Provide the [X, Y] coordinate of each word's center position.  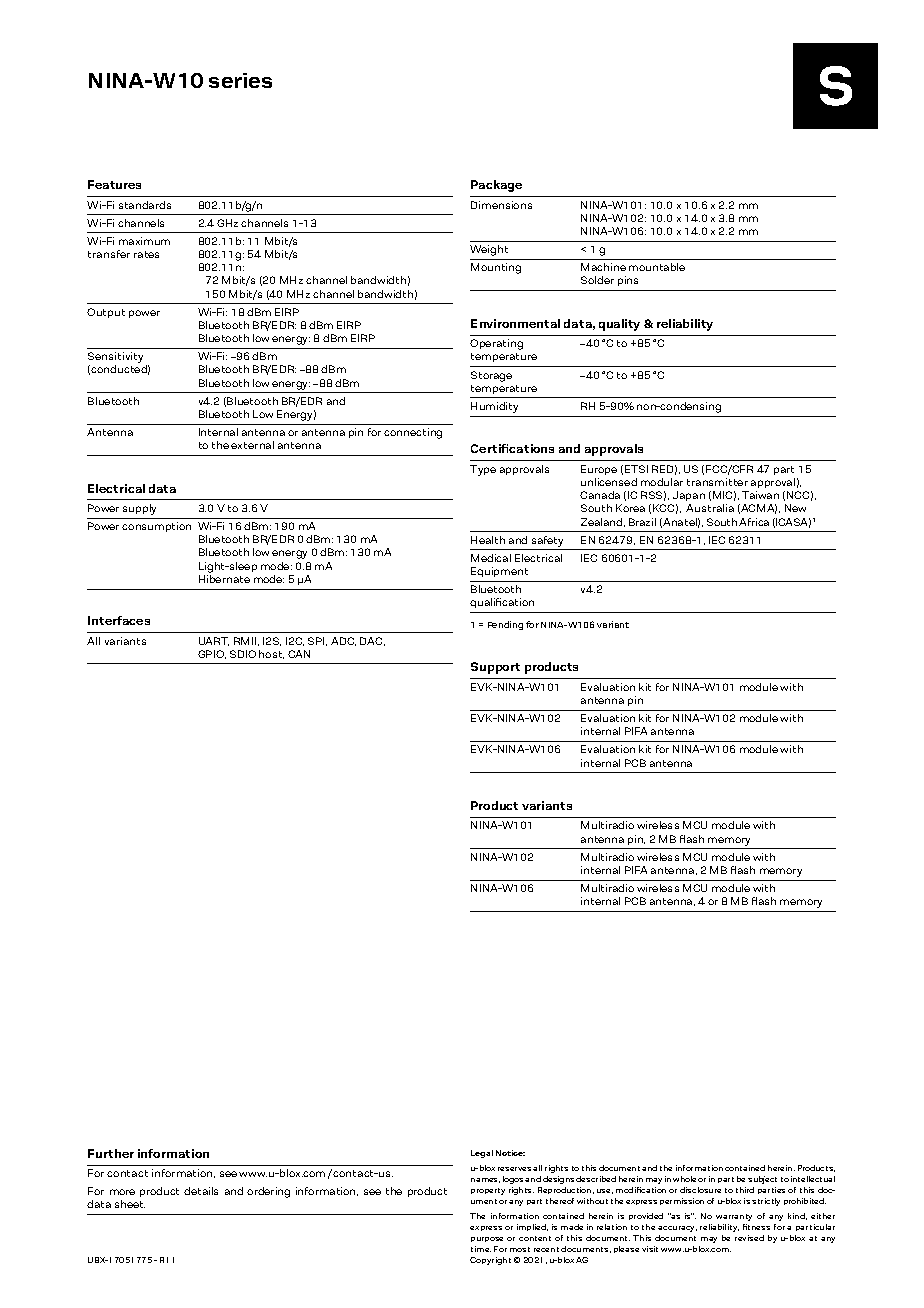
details [201, 1191]
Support [495, 668]
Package [496, 186]
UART [214, 641]
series [240, 80]
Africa [754, 522]
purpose [487, 1239]
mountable [657, 267]
